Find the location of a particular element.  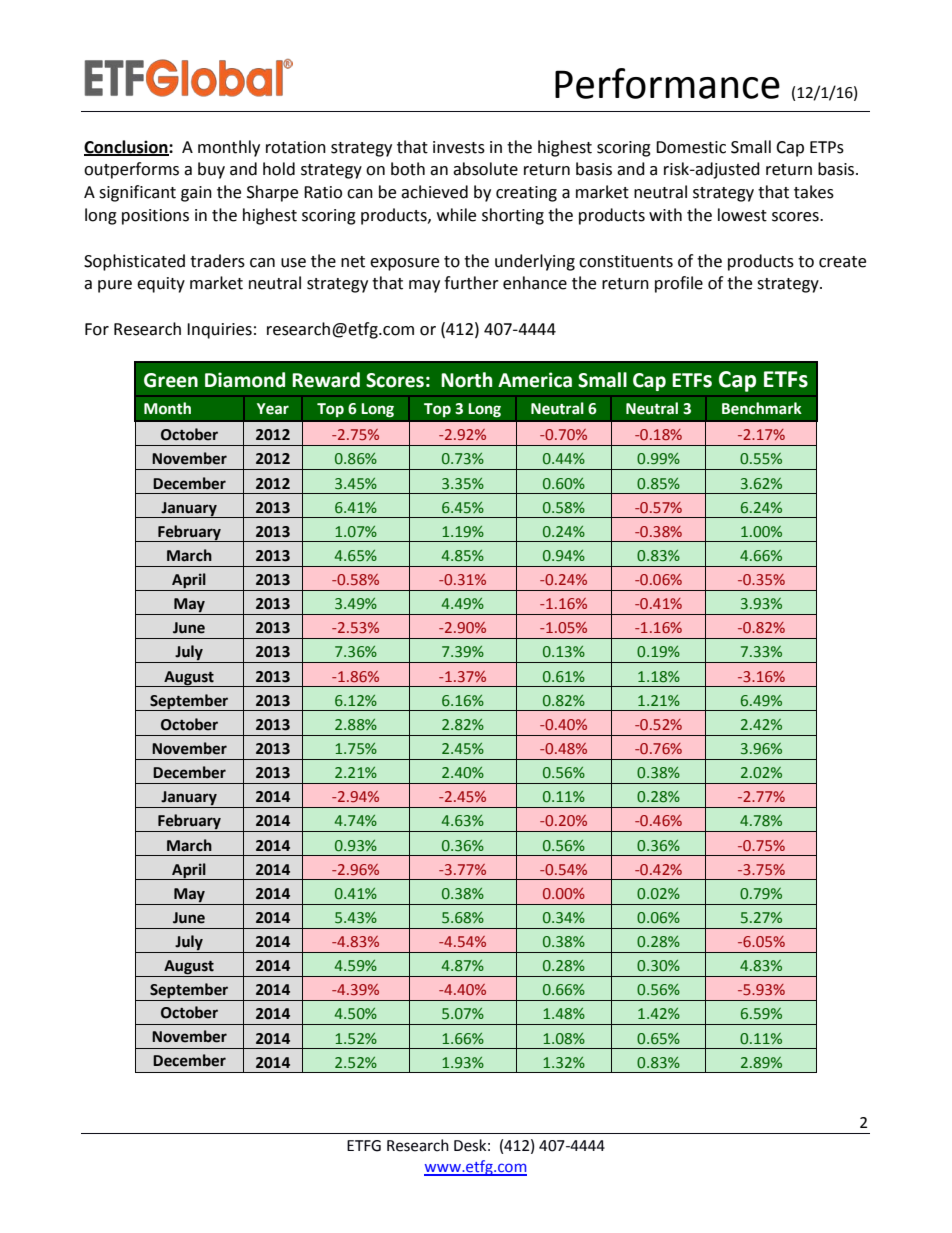

underlying is located at coordinates (535, 262).
